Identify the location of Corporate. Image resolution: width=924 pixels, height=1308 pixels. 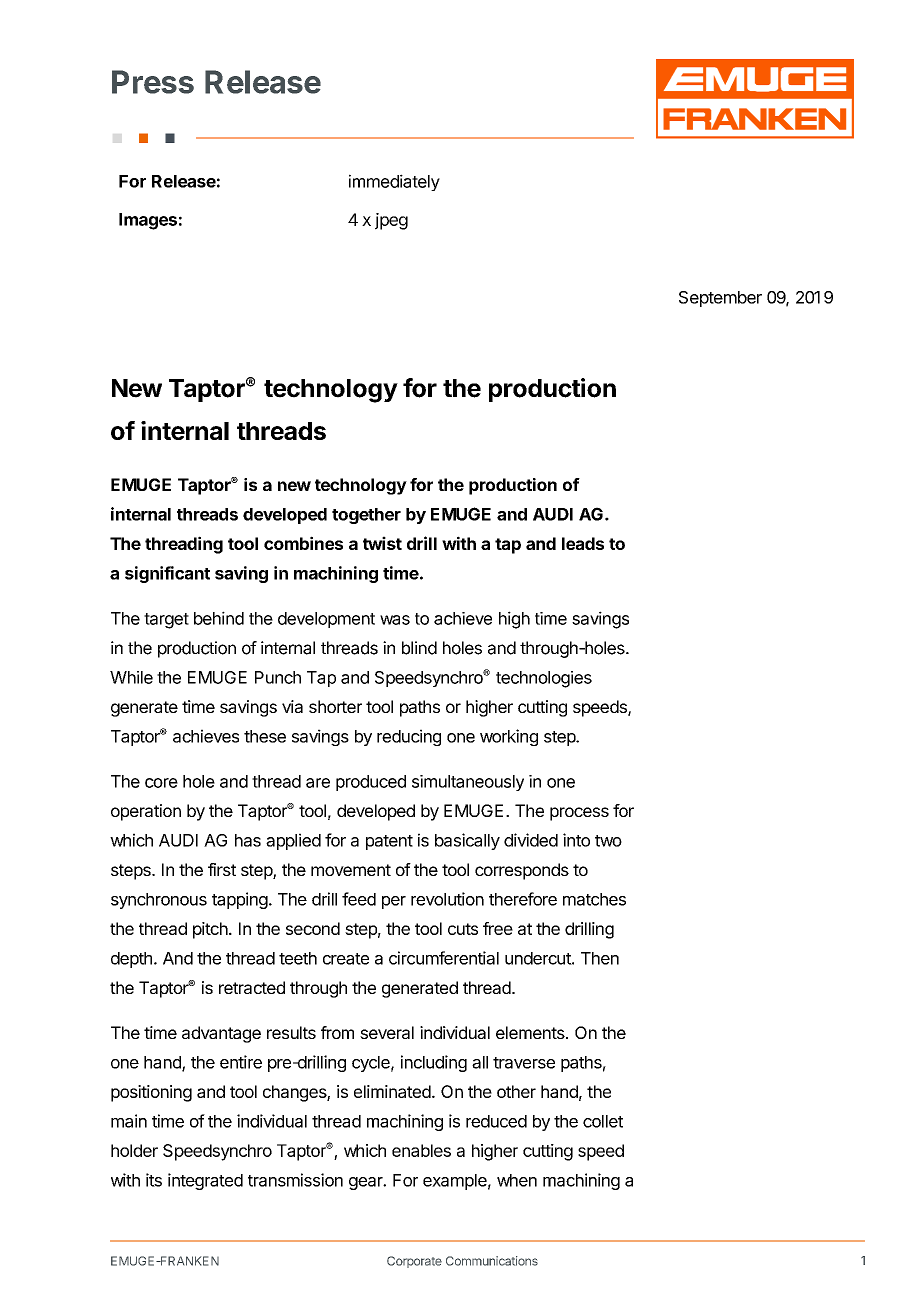
(414, 1262).
